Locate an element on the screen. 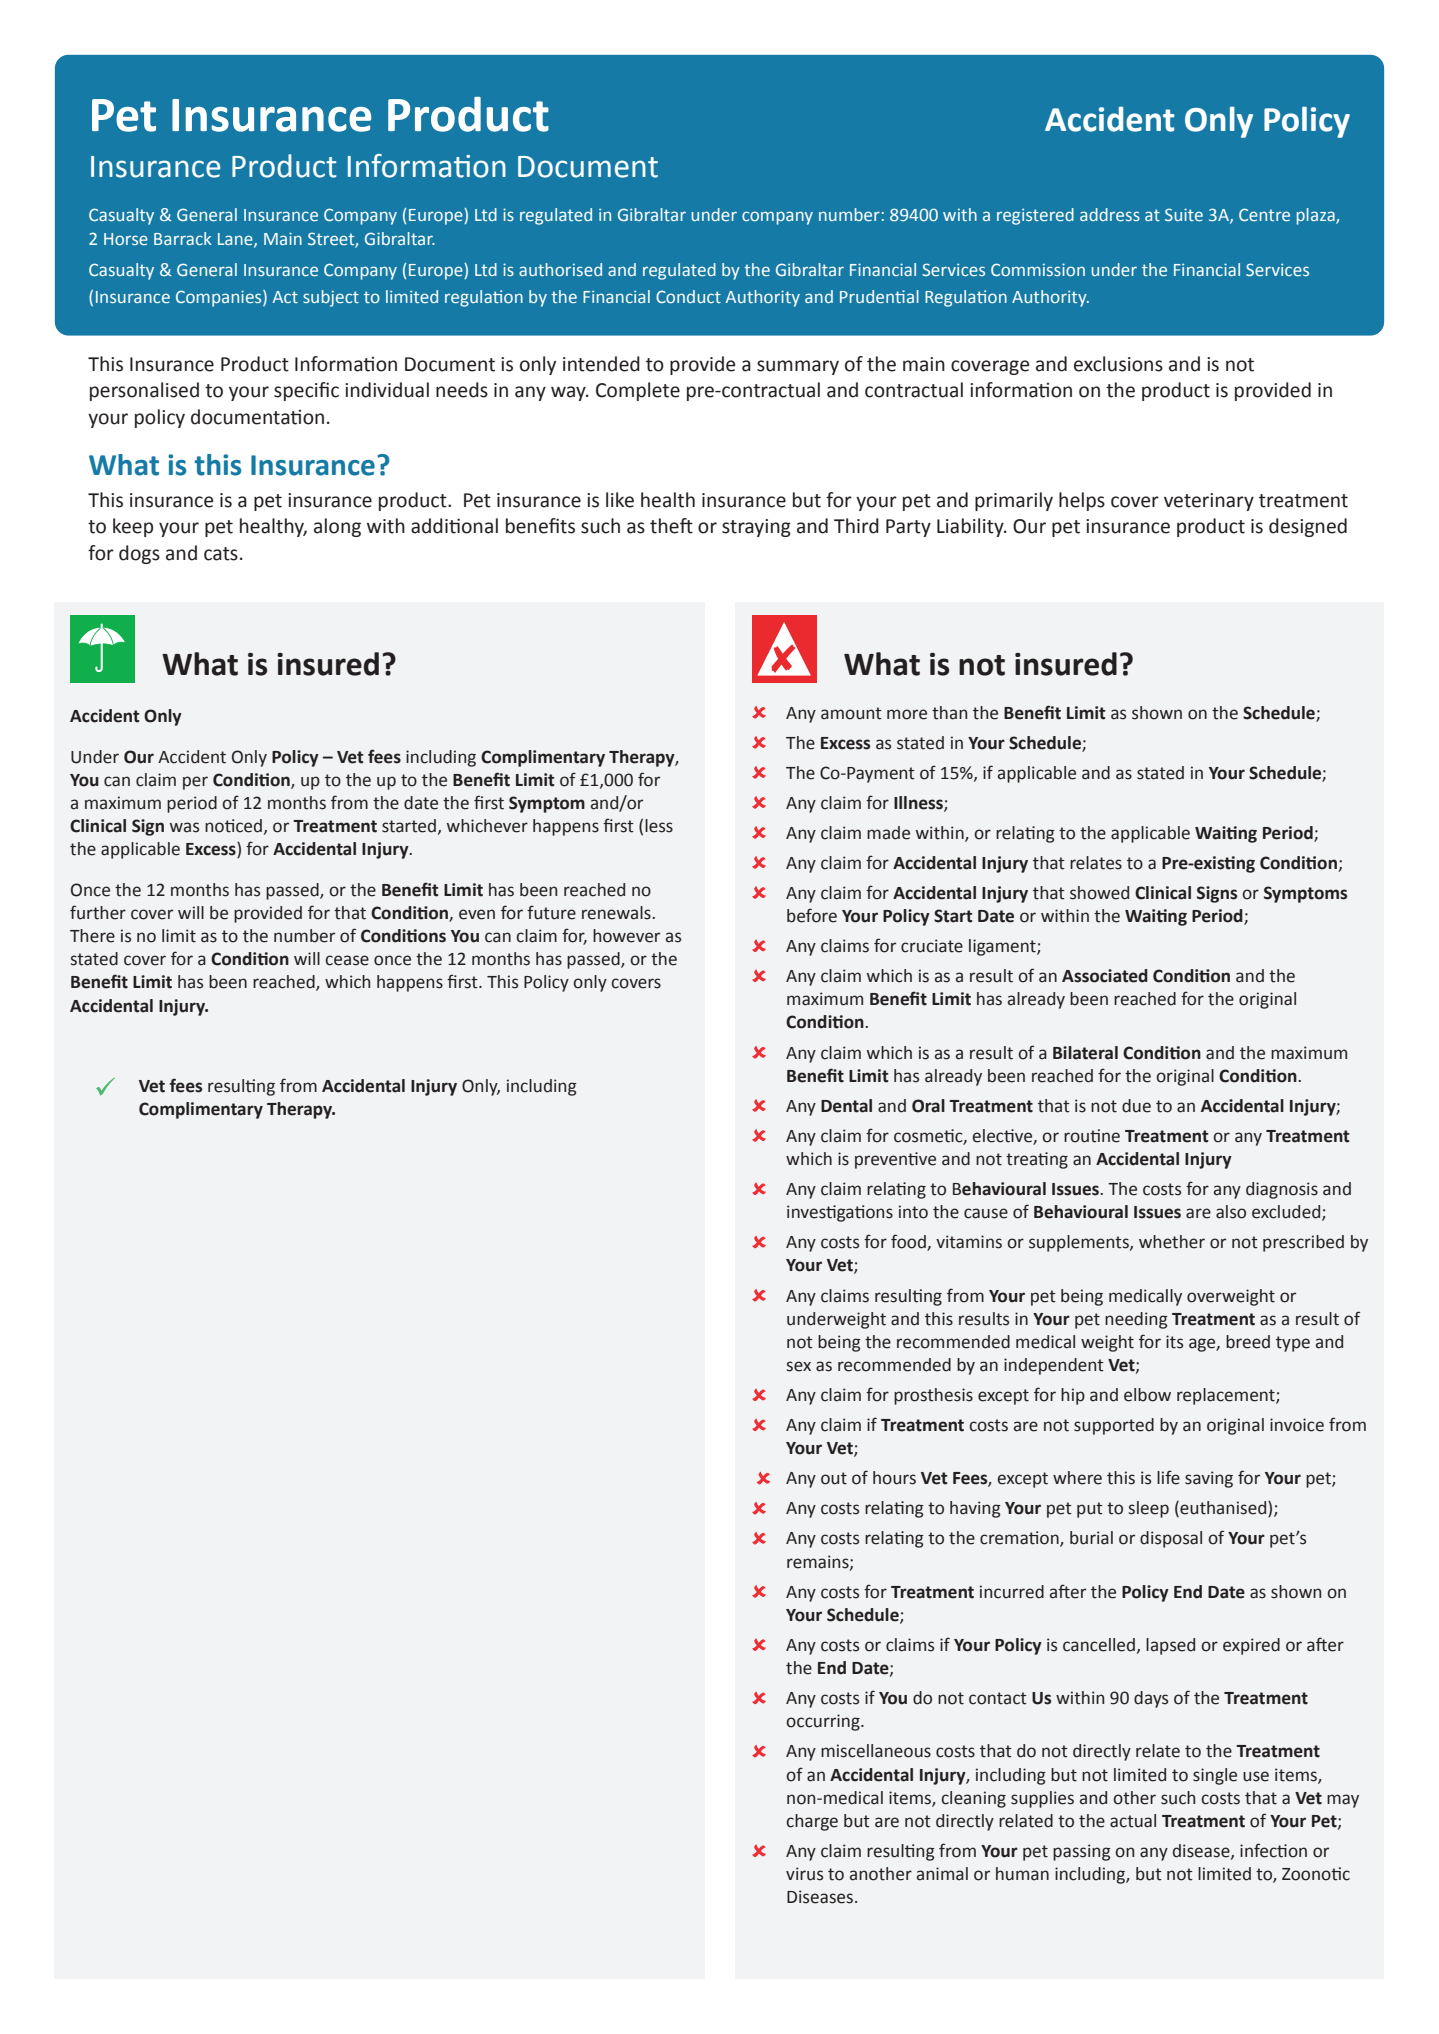 The height and width of the screenshot is (2034, 1439). single is located at coordinates (1215, 1776).
